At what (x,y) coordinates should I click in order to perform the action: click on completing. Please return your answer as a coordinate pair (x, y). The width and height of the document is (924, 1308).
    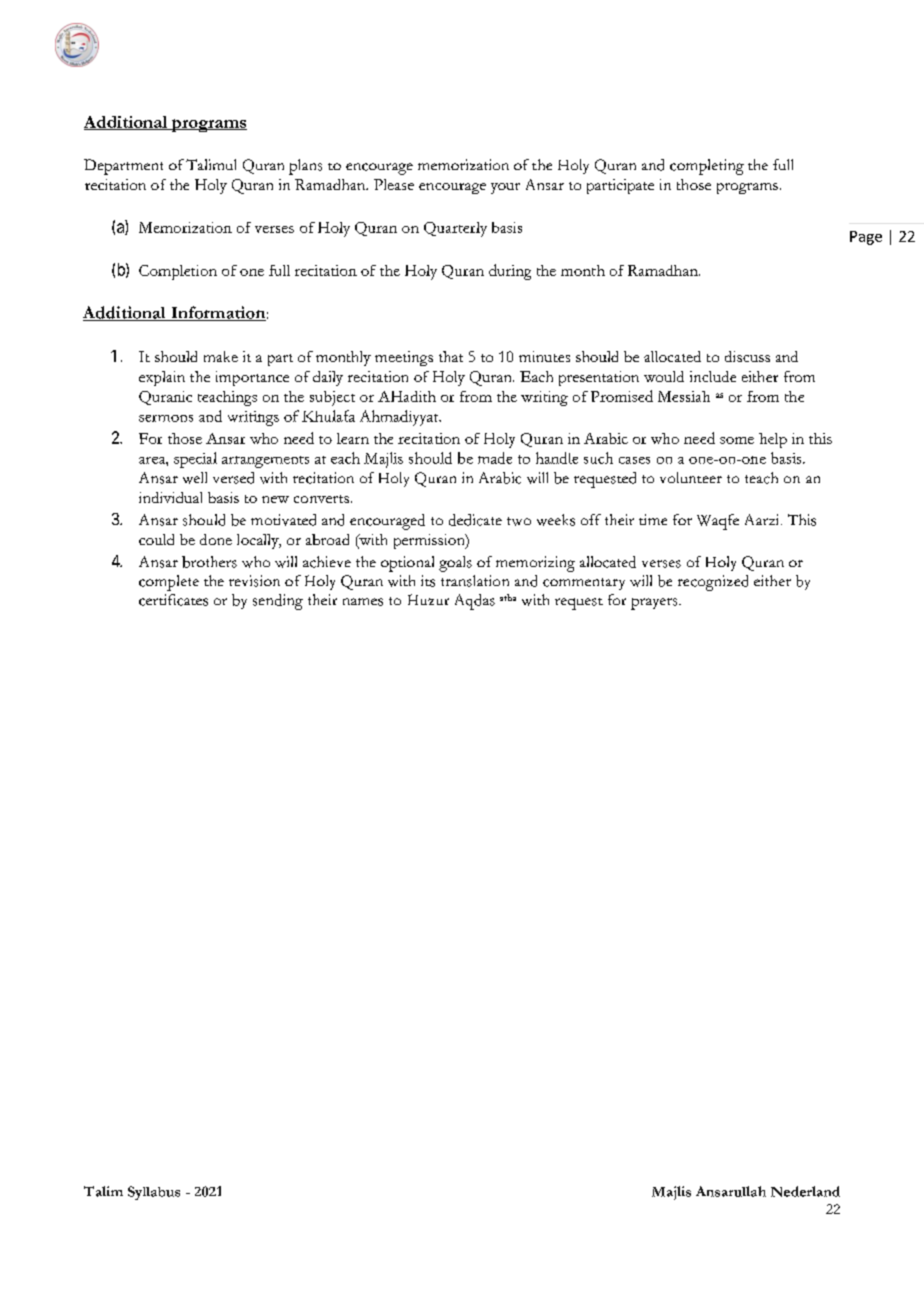
    Looking at the image, I should click on (707, 167).
